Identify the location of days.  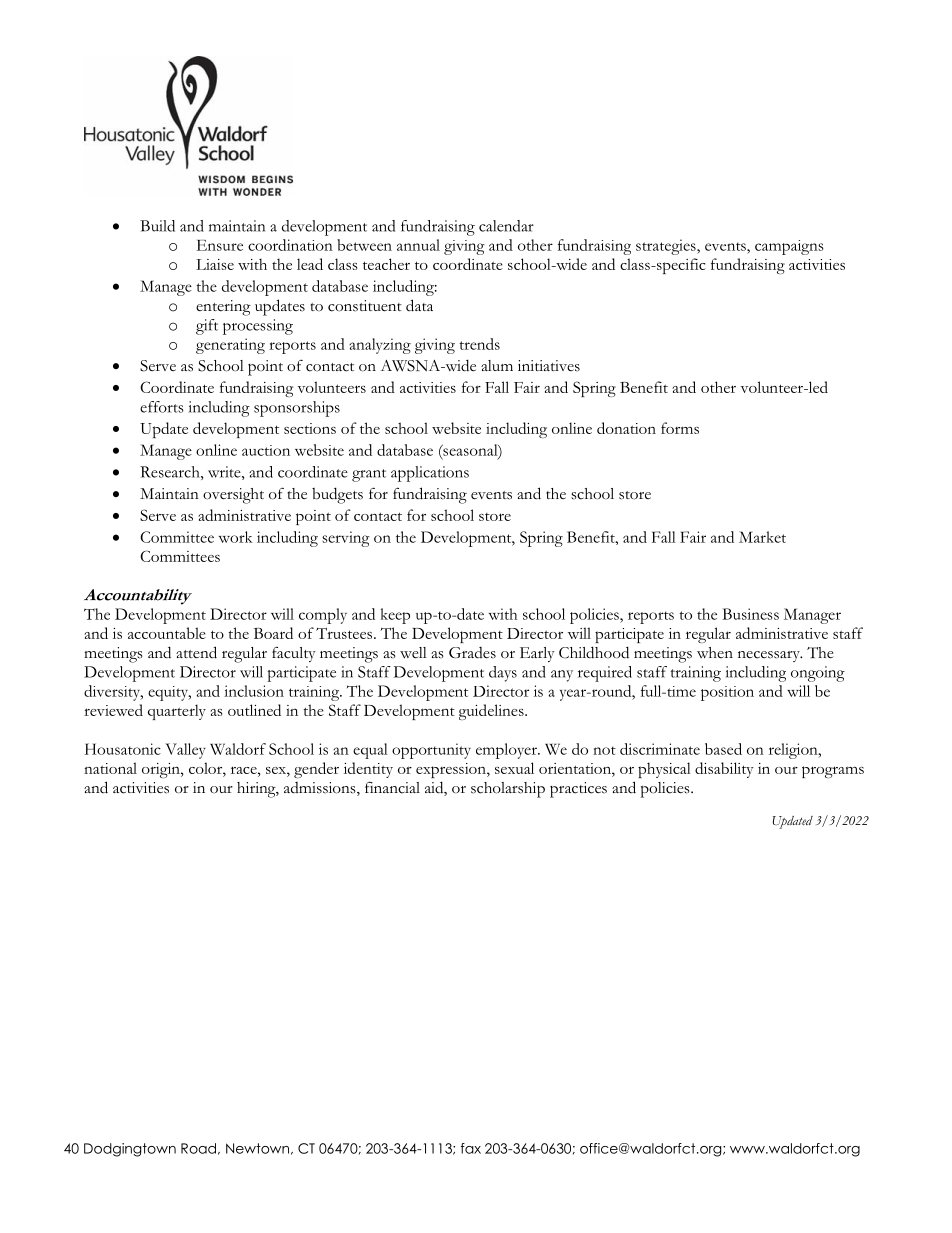
(503, 674).
